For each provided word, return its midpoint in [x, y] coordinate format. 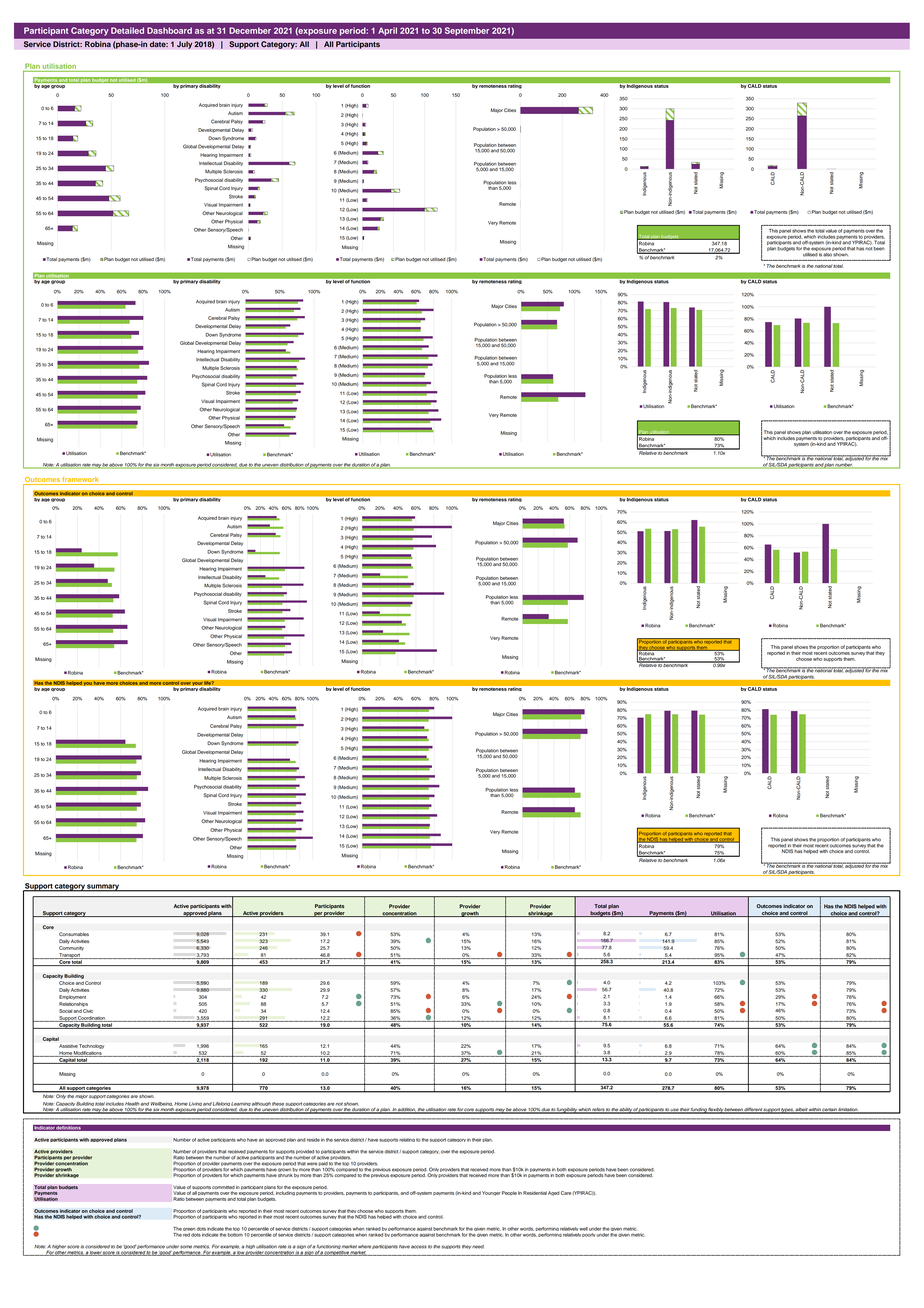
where [364, 1247]
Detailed [127, 30]
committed [223, 1187]
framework [81, 481]
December [250, 30]
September [467, 31]
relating [407, 1140]
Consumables [74, 934]
